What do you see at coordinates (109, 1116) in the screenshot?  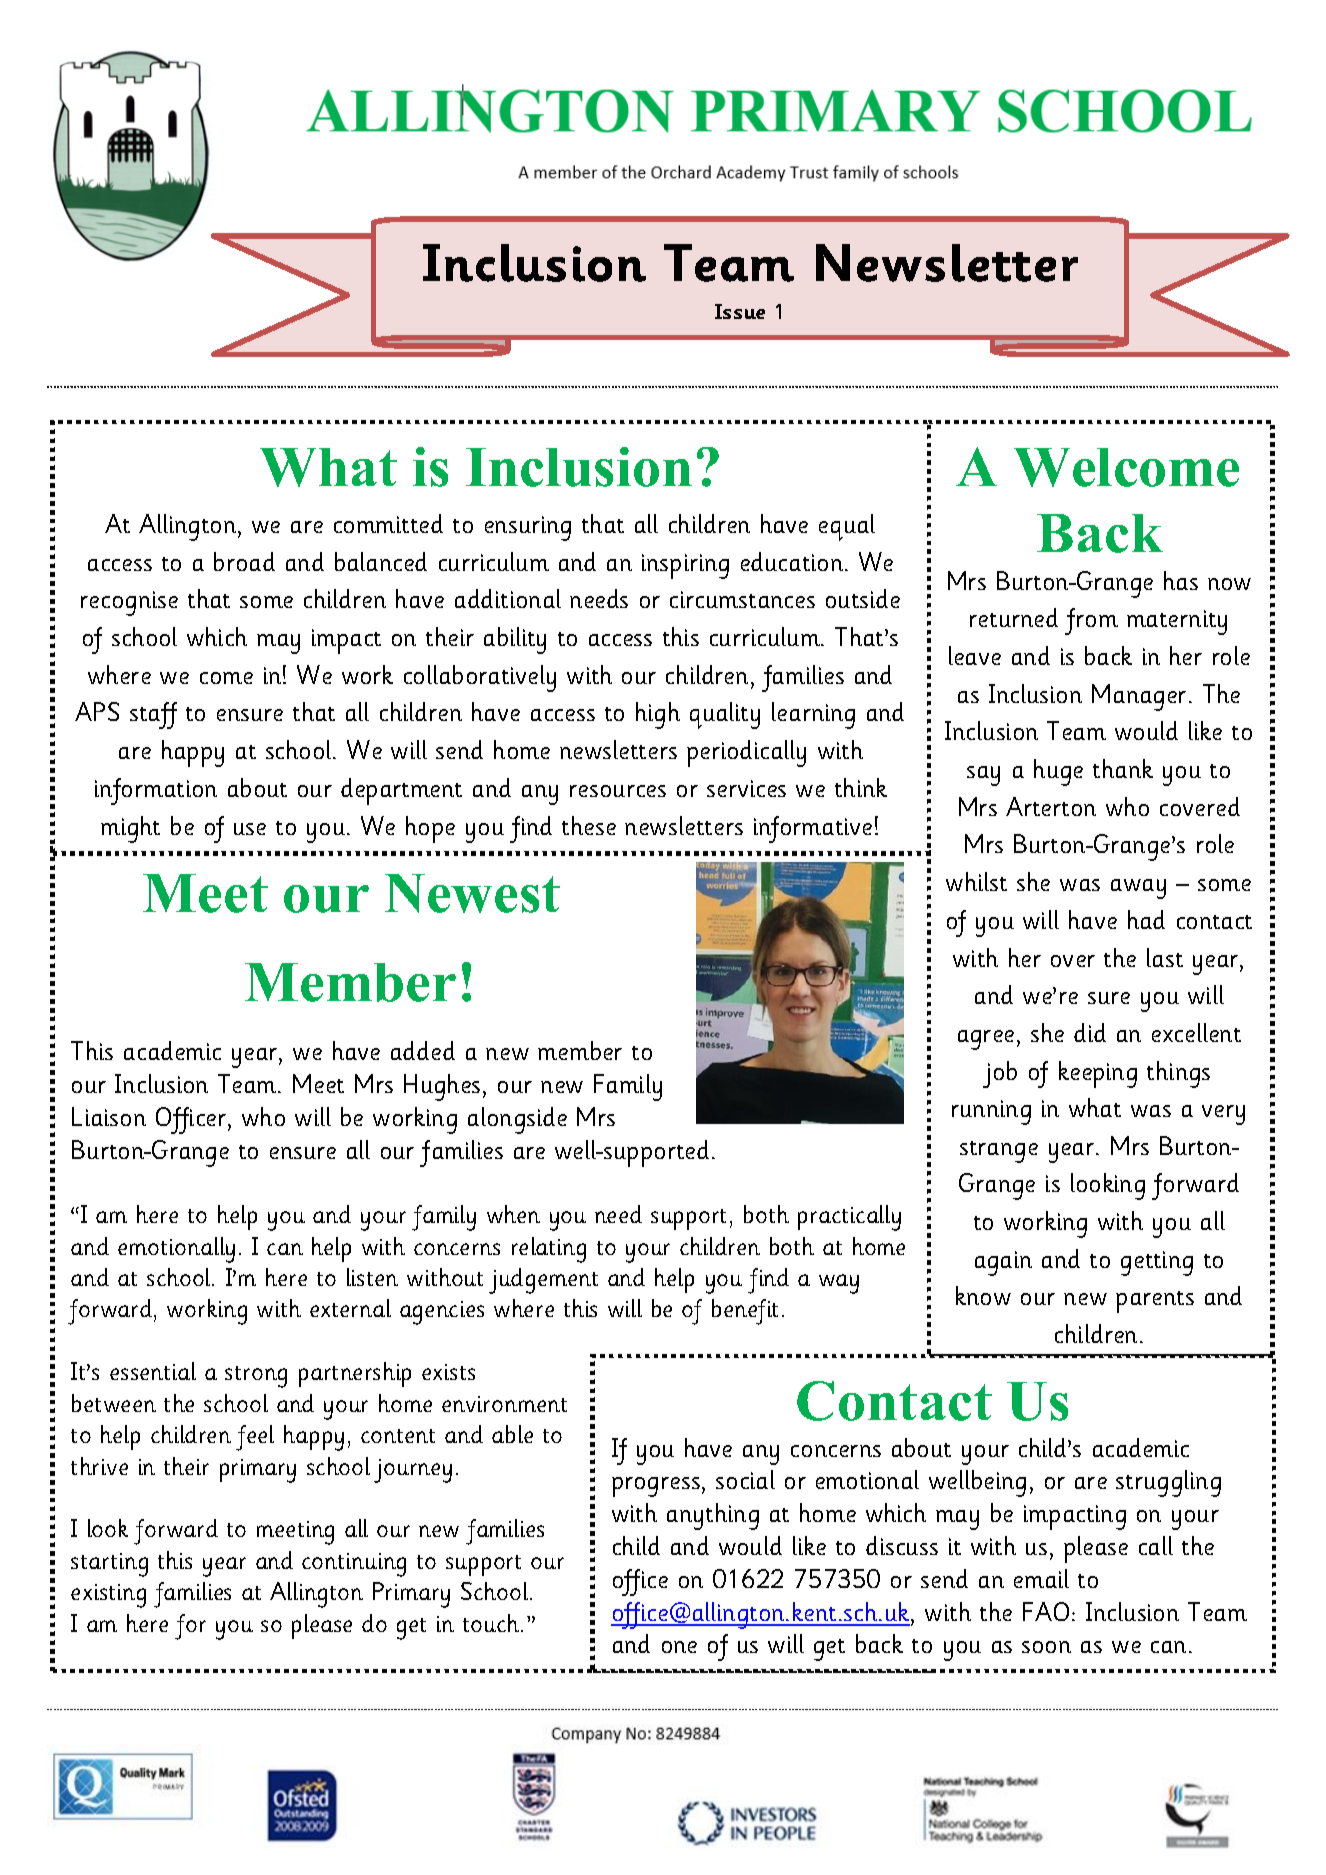 I see `Liaison` at bounding box center [109, 1116].
